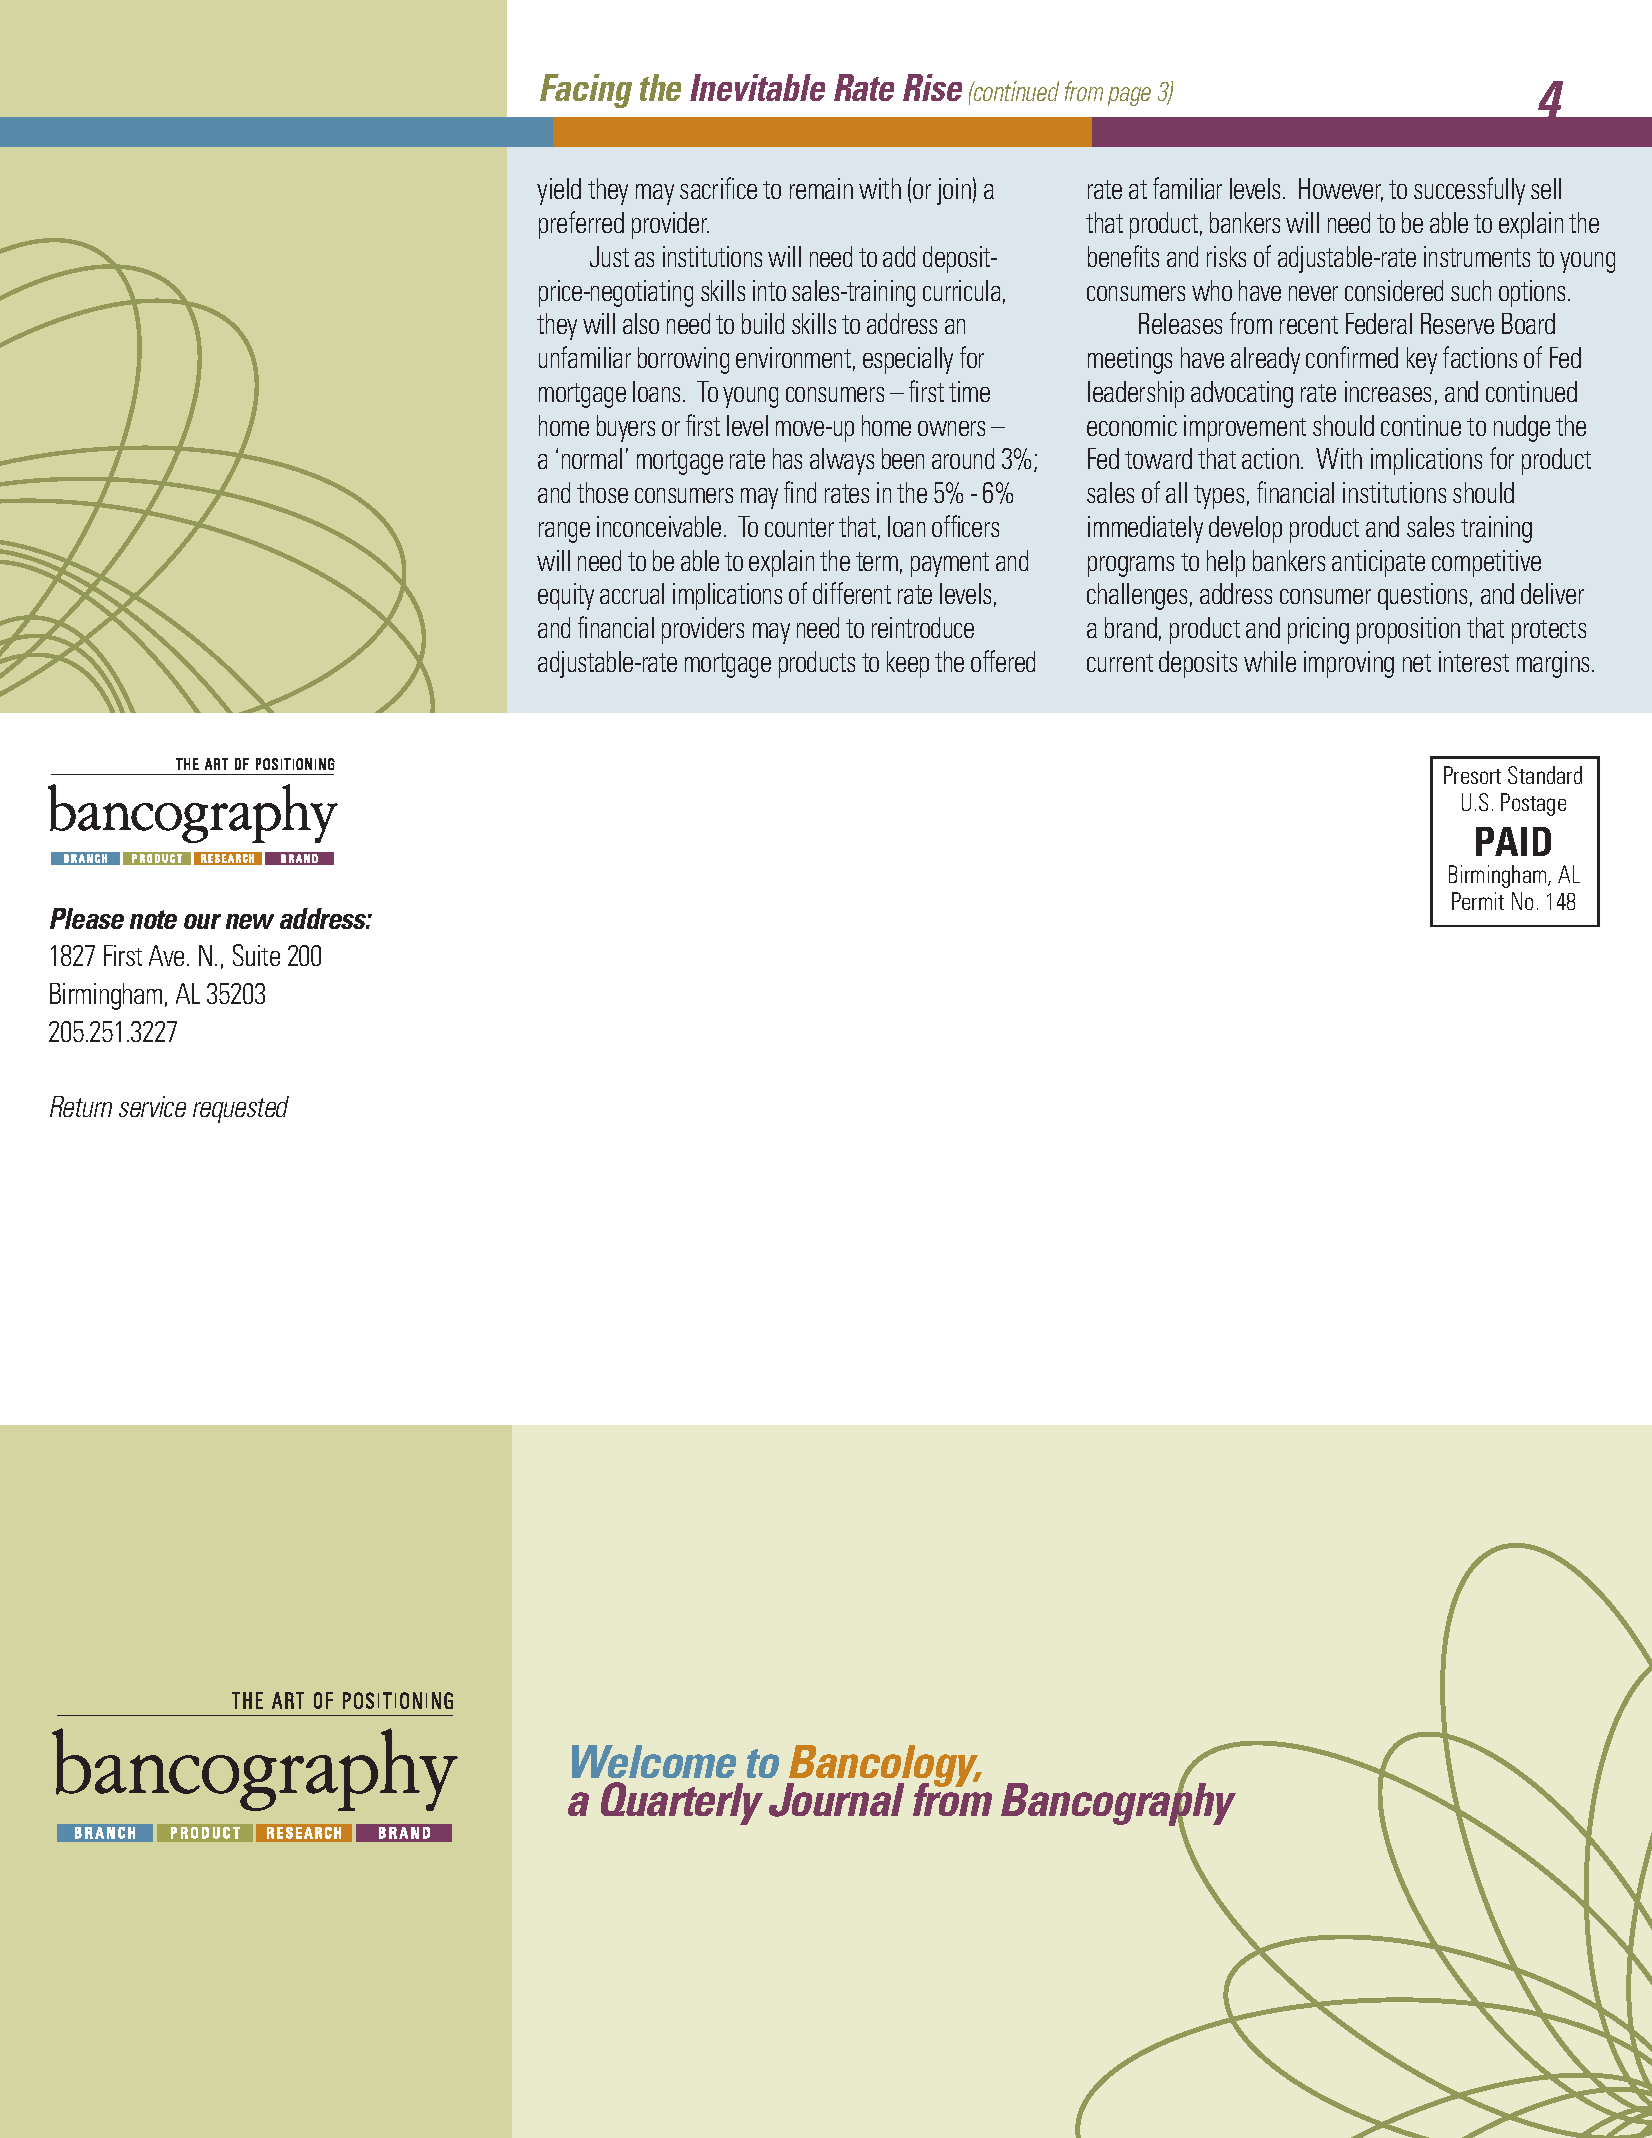 This screenshot has height=2138, width=1652. Describe the element at coordinates (241, 1109) in the screenshot. I see `requested` at that location.
